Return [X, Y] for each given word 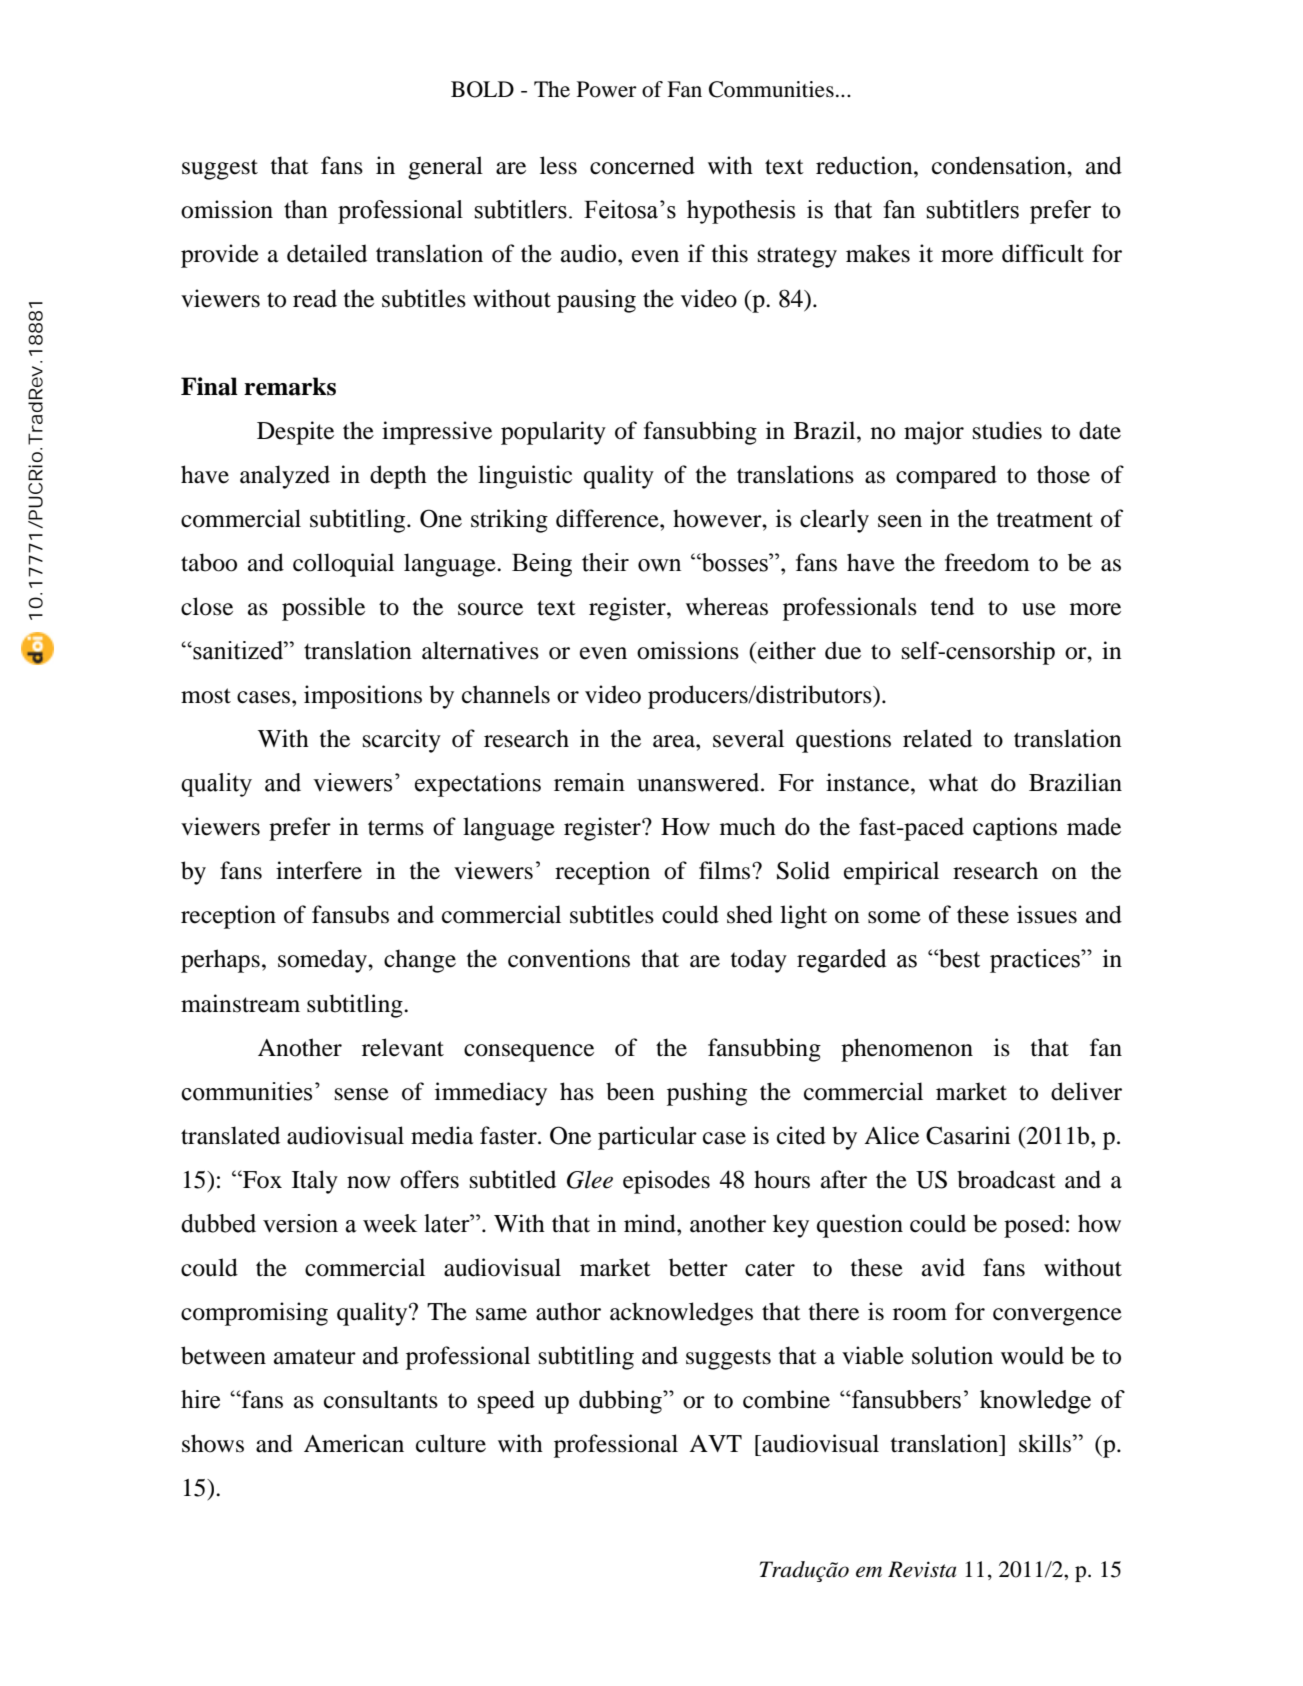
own [659, 565]
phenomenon [907, 1050]
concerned [642, 165]
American [354, 1443]
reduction [865, 165]
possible [323, 609]
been [630, 1091]
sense [362, 1094]
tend [952, 606]
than [306, 209]
